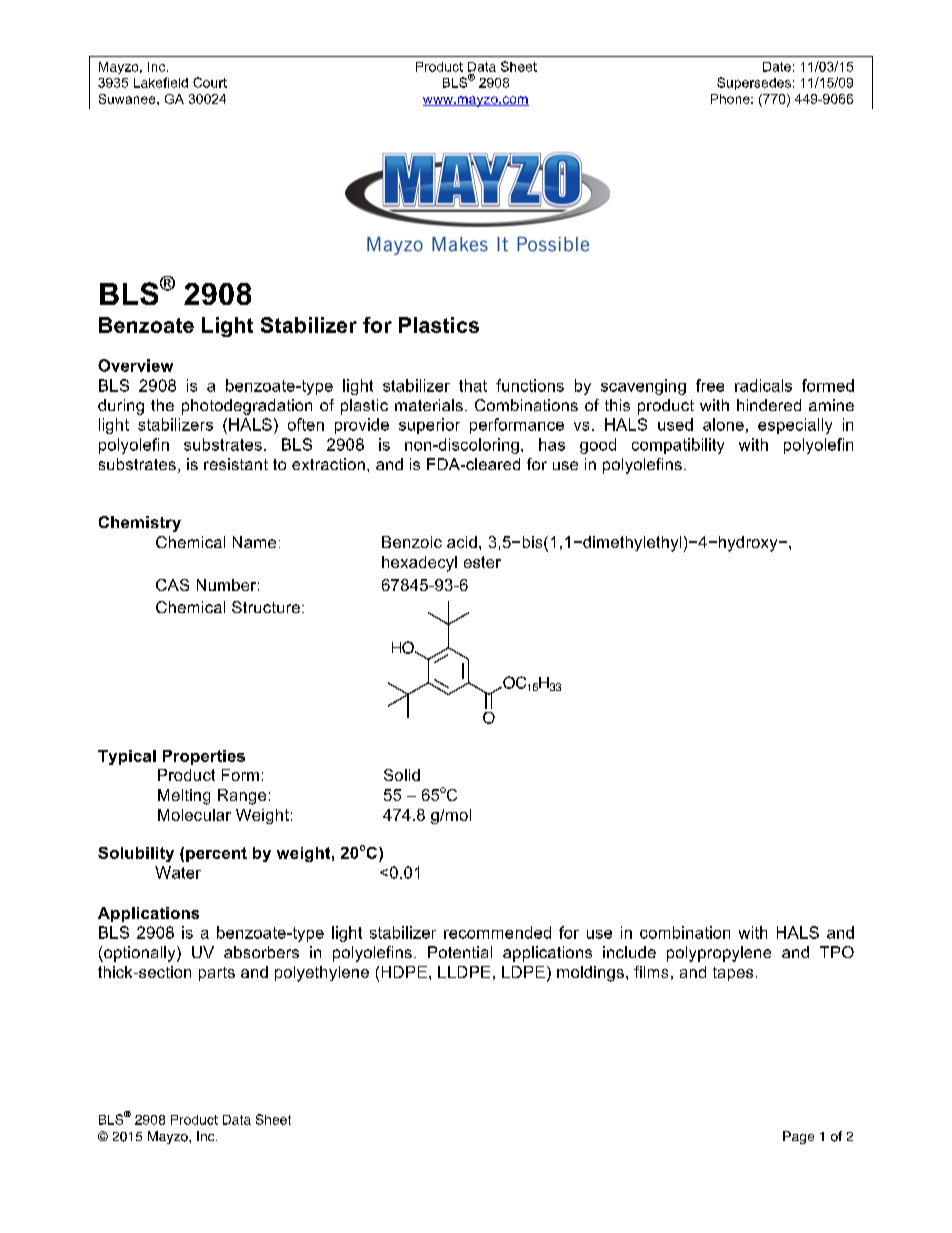 This screenshot has height=1233, width=952. Describe the element at coordinates (719, 954) in the screenshot. I see `polypropylene` at that location.
